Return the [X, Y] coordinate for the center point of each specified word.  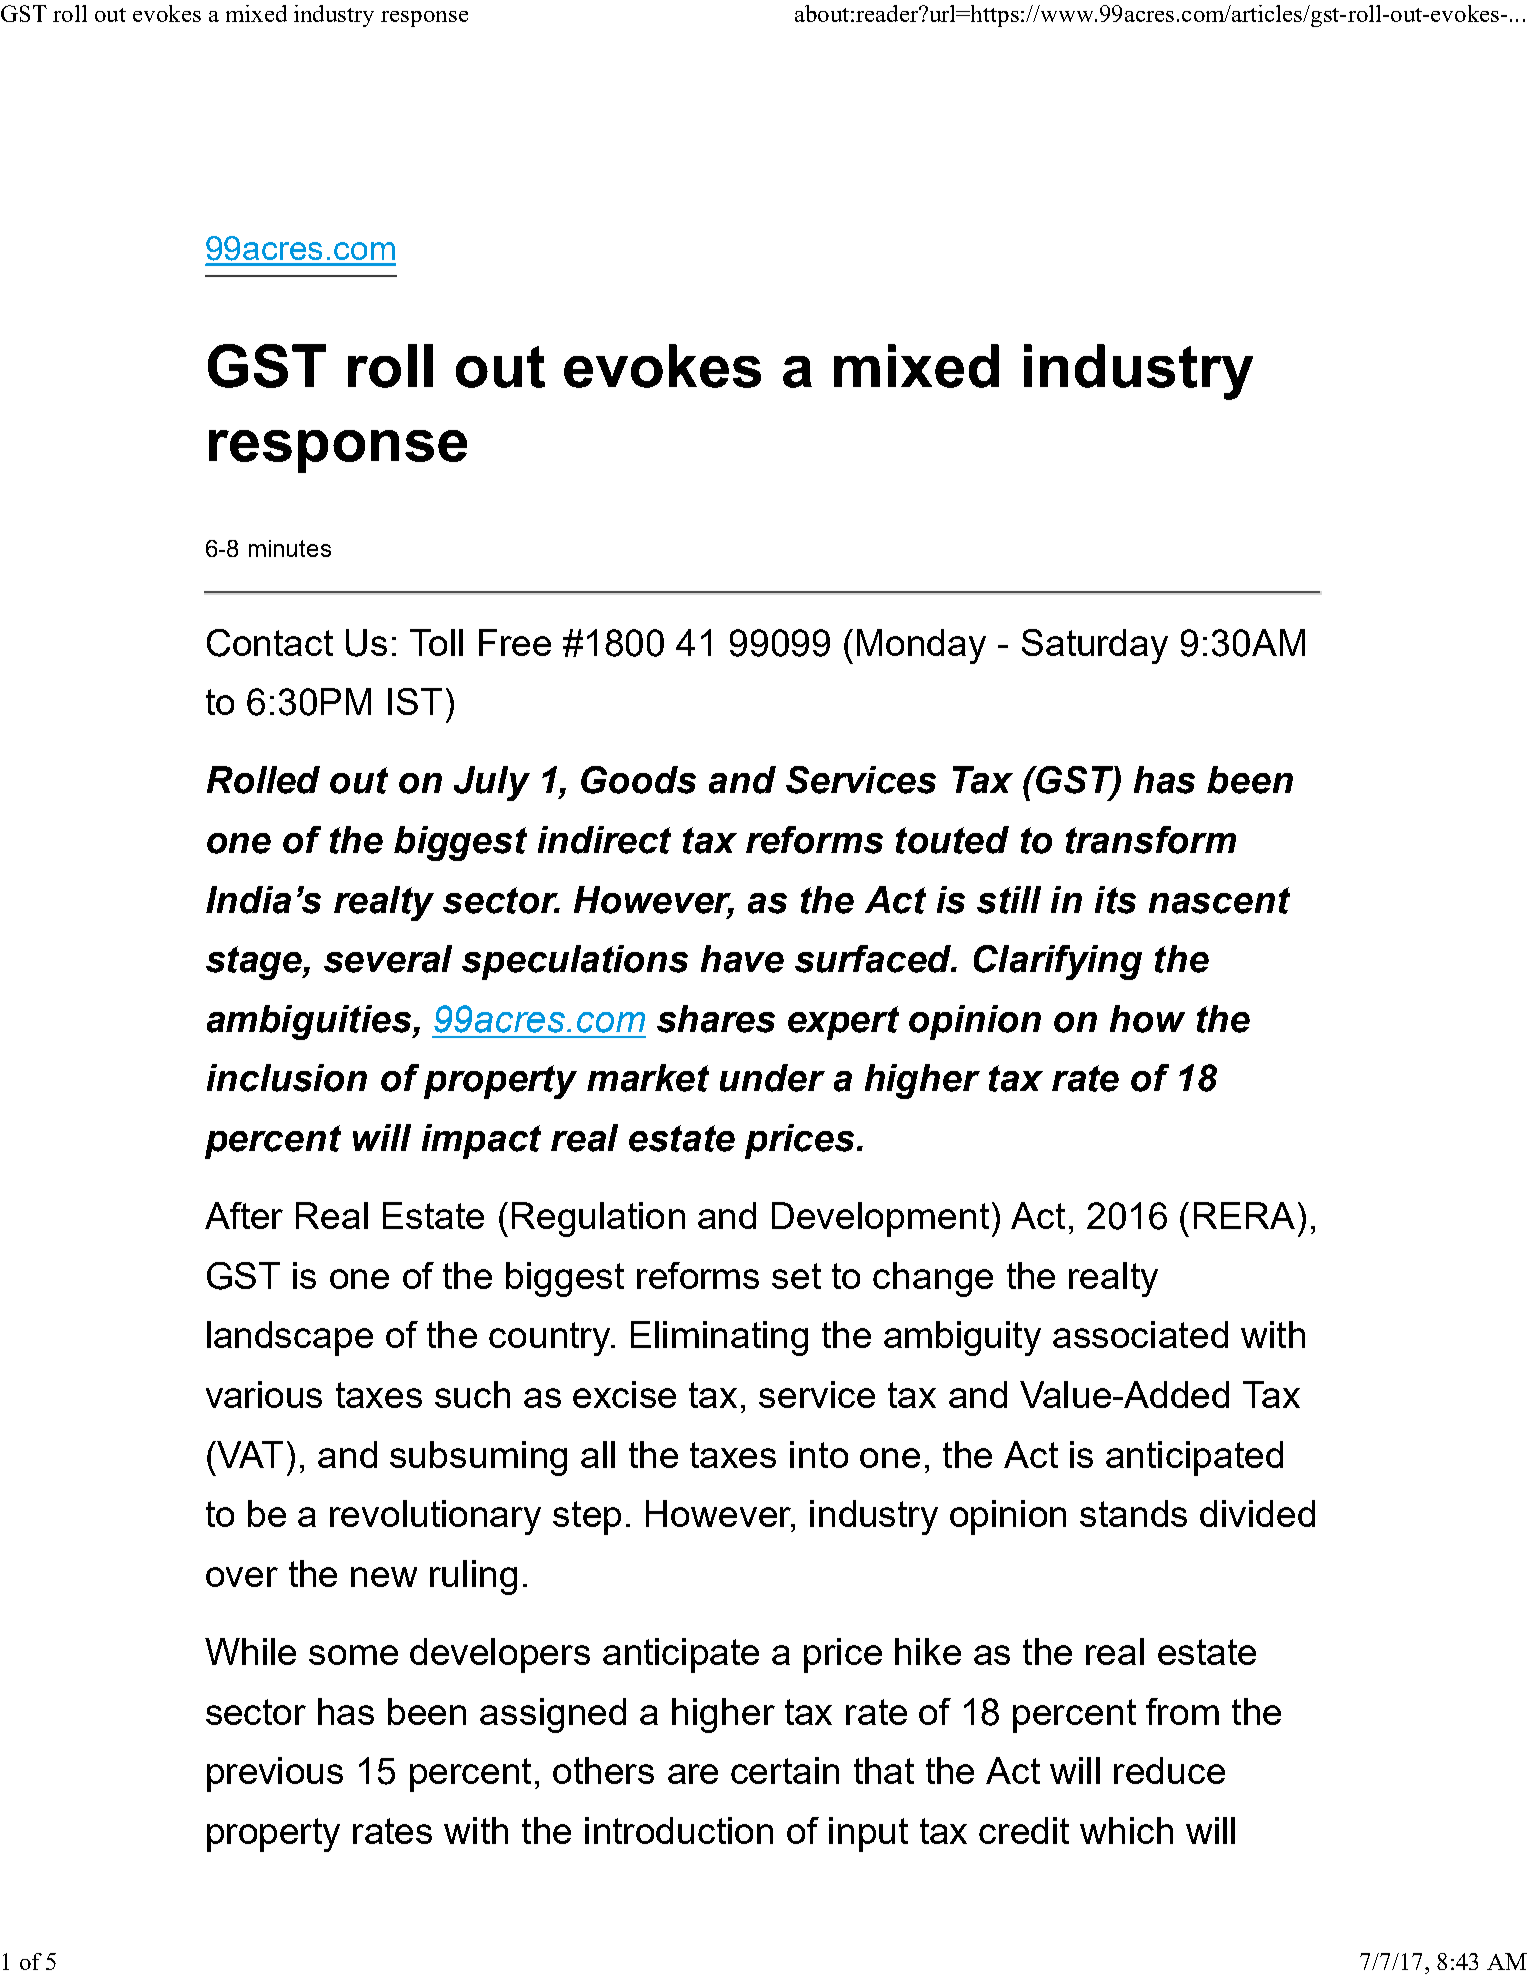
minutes [290, 548]
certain [785, 1770]
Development [880, 1219]
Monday [921, 646]
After [244, 1215]
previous [275, 1774]
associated [1140, 1334]
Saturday [1095, 646]
